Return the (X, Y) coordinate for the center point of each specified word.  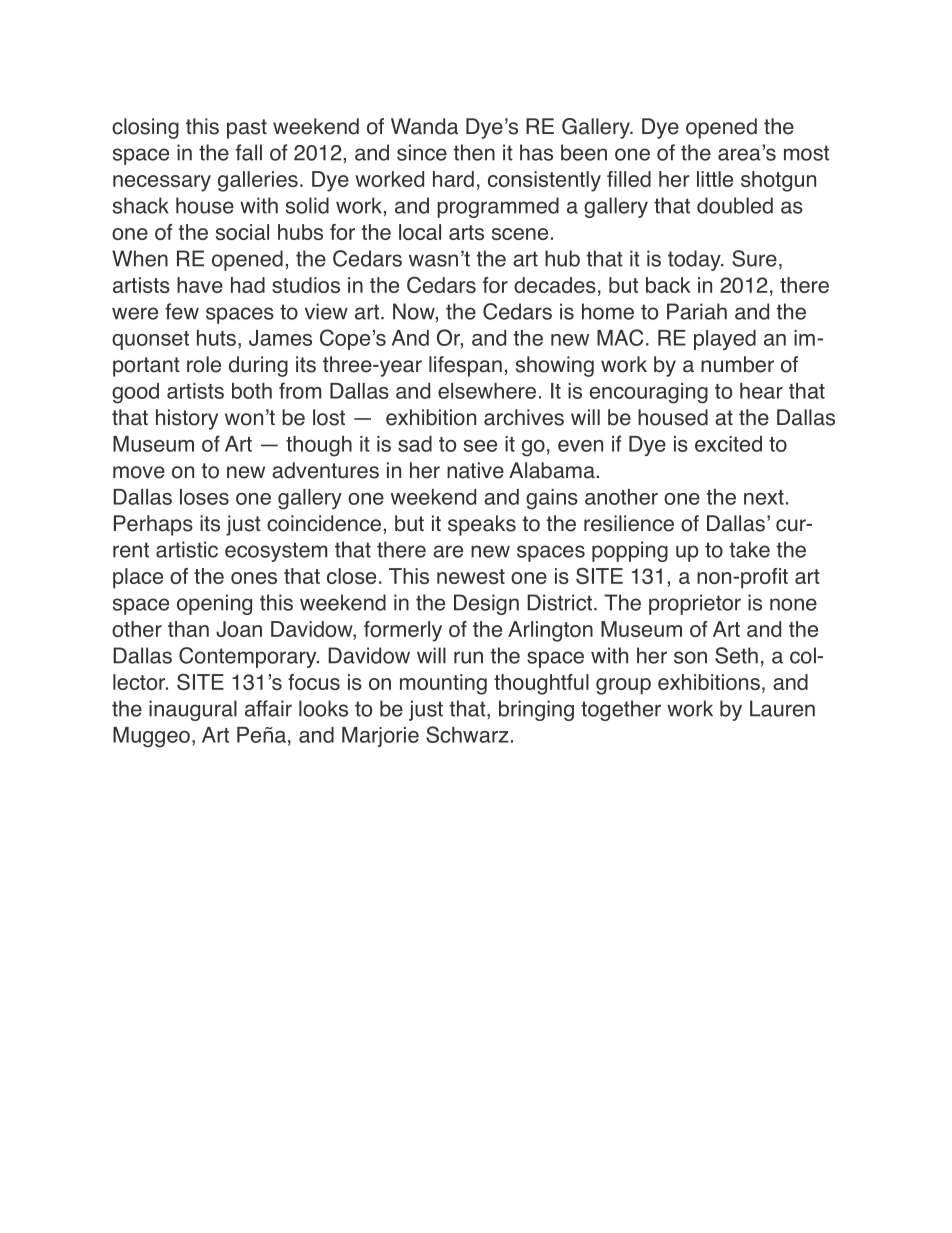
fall (249, 152)
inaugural (193, 710)
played (725, 340)
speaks (482, 525)
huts (216, 338)
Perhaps (153, 525)
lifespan (465, 366)
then (474, 152)
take (749, 549)
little (715, 179)
